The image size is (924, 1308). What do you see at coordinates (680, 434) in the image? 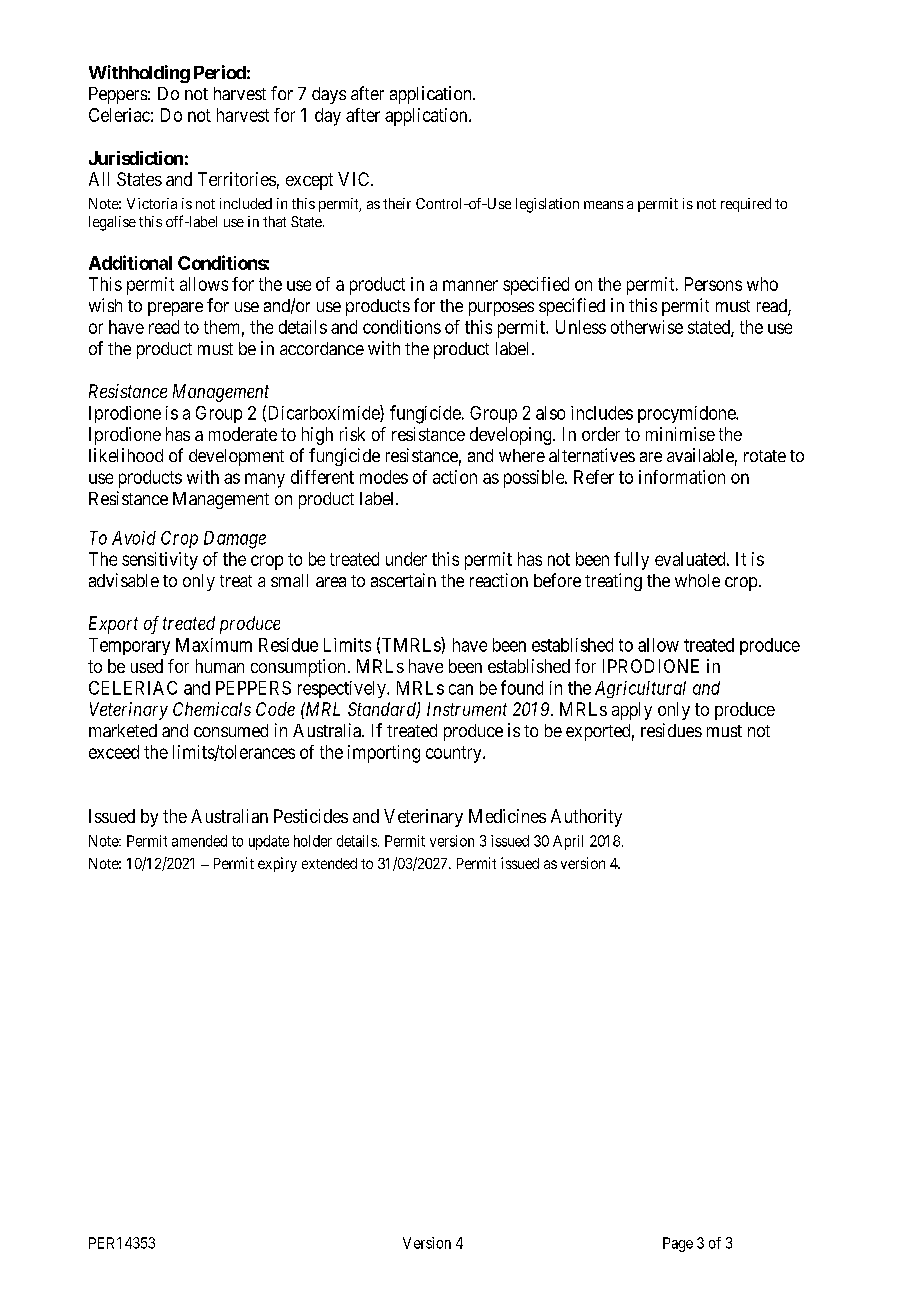
I see `minimise` at bounding box center [680, 434].
